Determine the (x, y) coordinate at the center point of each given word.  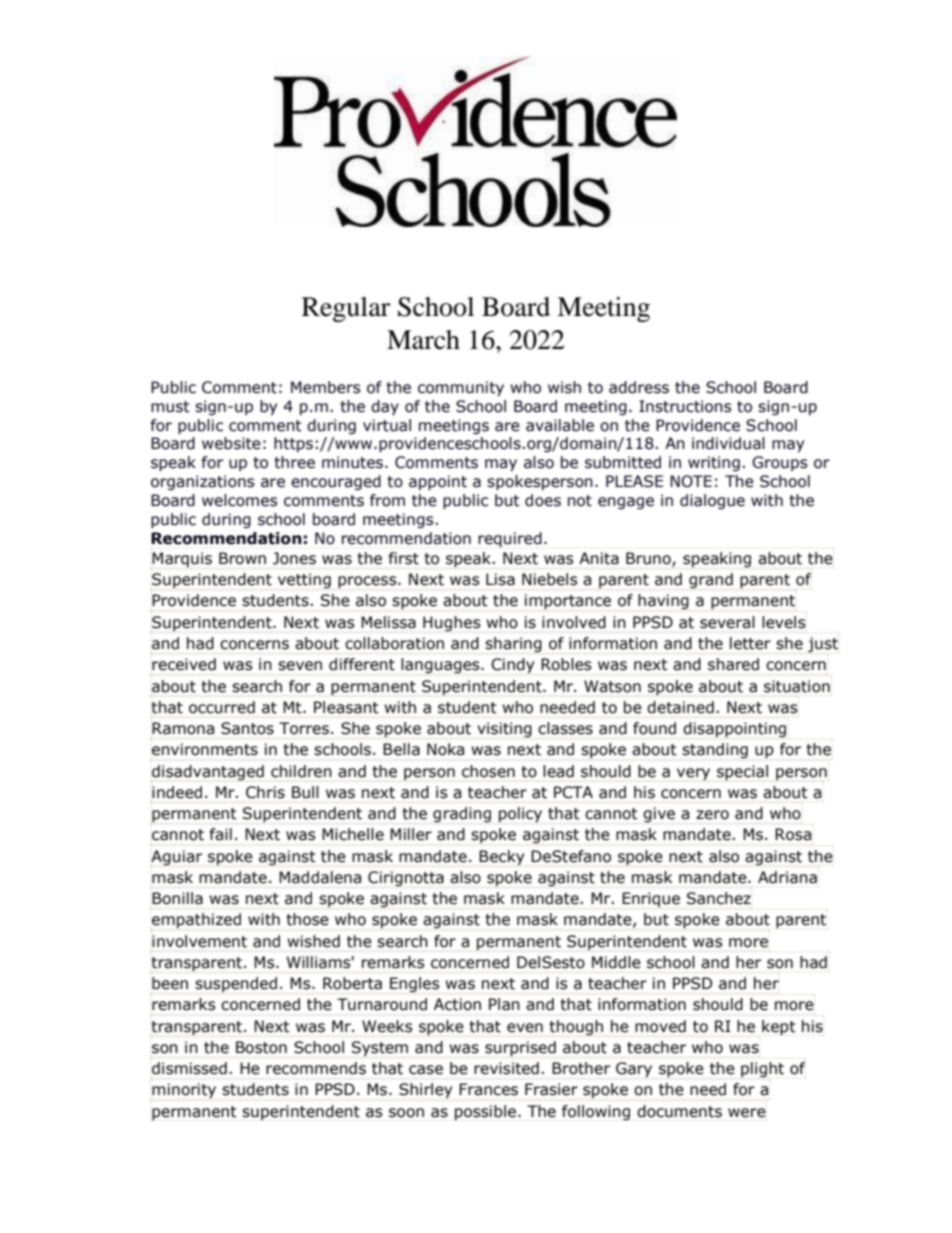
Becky (501, 857)
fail (221, 834)
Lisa (500, 579)
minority (184, 1090)
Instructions (685, 406)
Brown (242, 558)
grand (710, 582)
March (423, 340)
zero (712, 815)
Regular (346, 309)
